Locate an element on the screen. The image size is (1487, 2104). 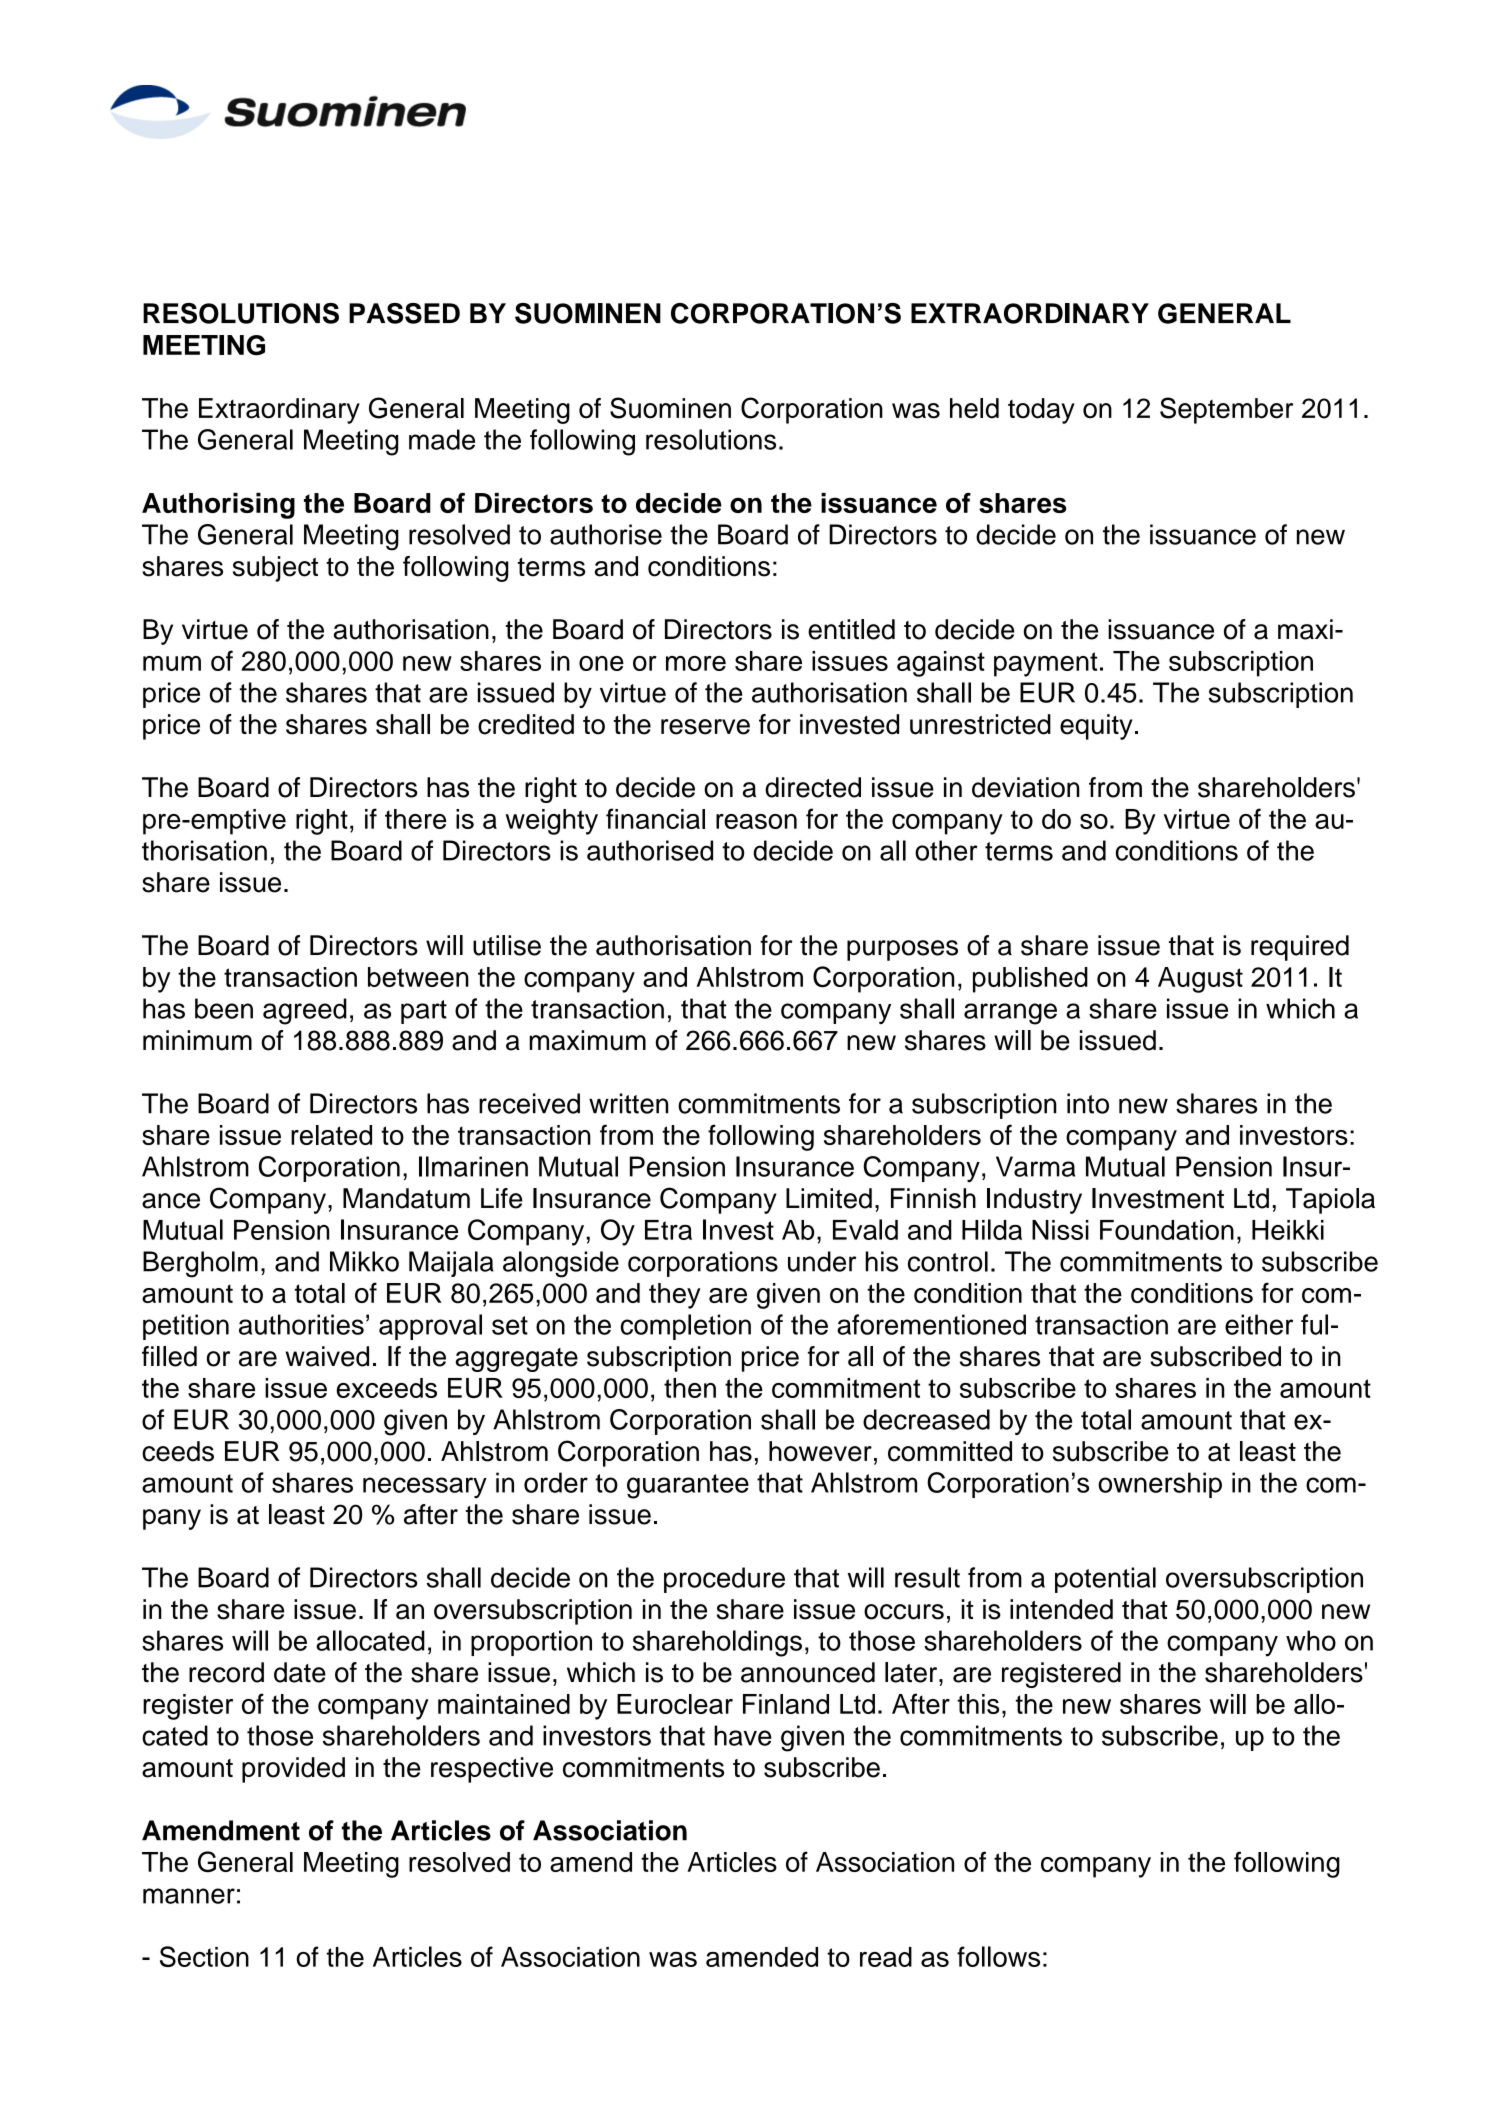
waived is located at coordinates (327, 1356).
